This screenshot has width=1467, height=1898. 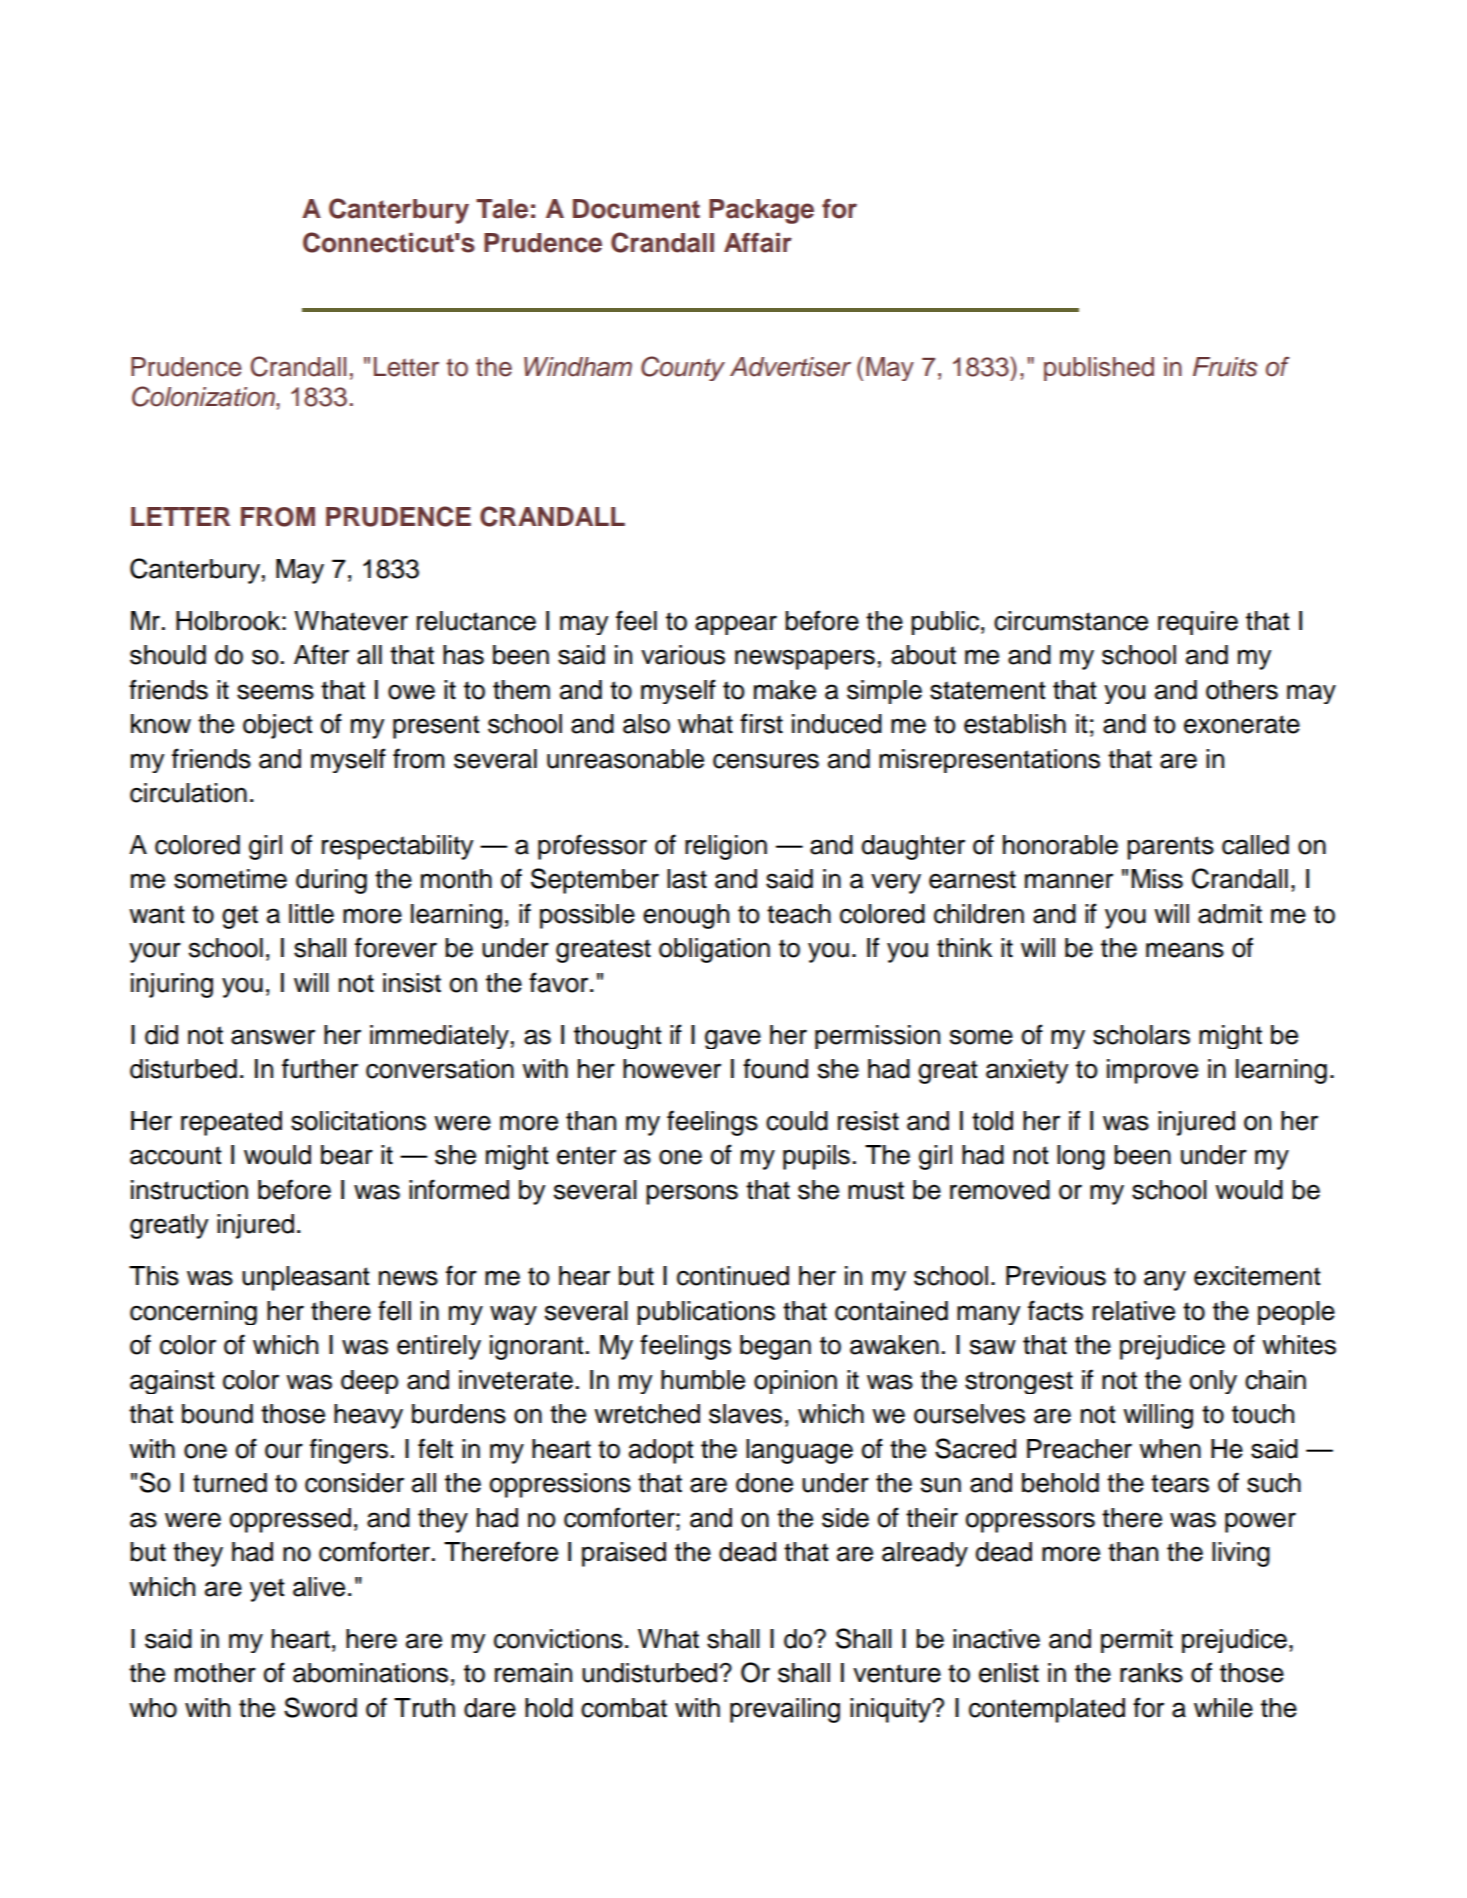 What do you see at coordinates (320, 1707) in the screenshot?
I see `Sword` at bounding box center [320, 1707].
